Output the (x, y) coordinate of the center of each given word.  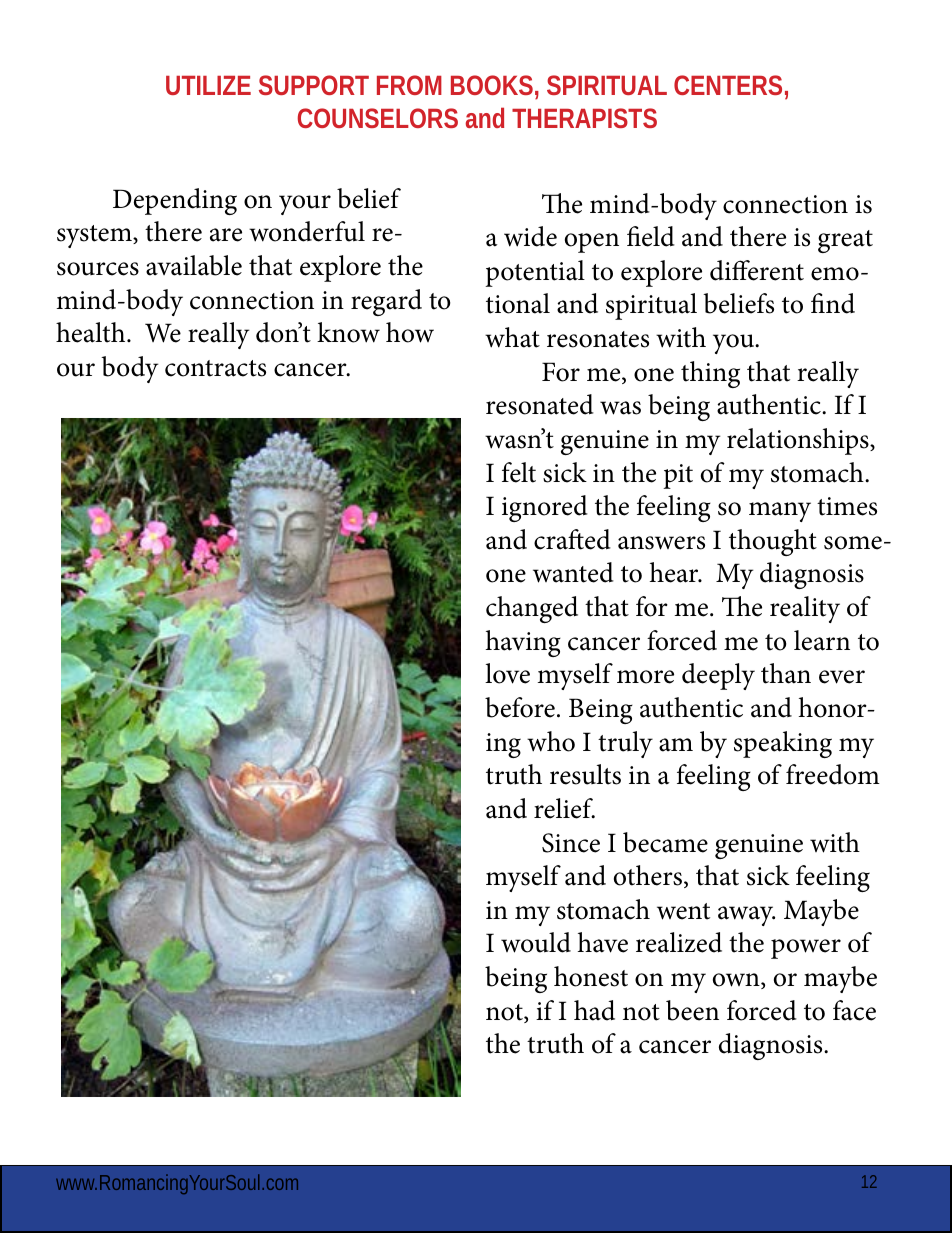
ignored (545, 508)
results (585, 774)
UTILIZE (208, 85)
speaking (783, 744)
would (536, 942)
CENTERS (728, 85)
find (833, 303)
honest (591, 976)
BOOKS (492, 85)
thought (773, 542)
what (512, 337)
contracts (215, 368)
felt (519, 472)
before (520, 707)
